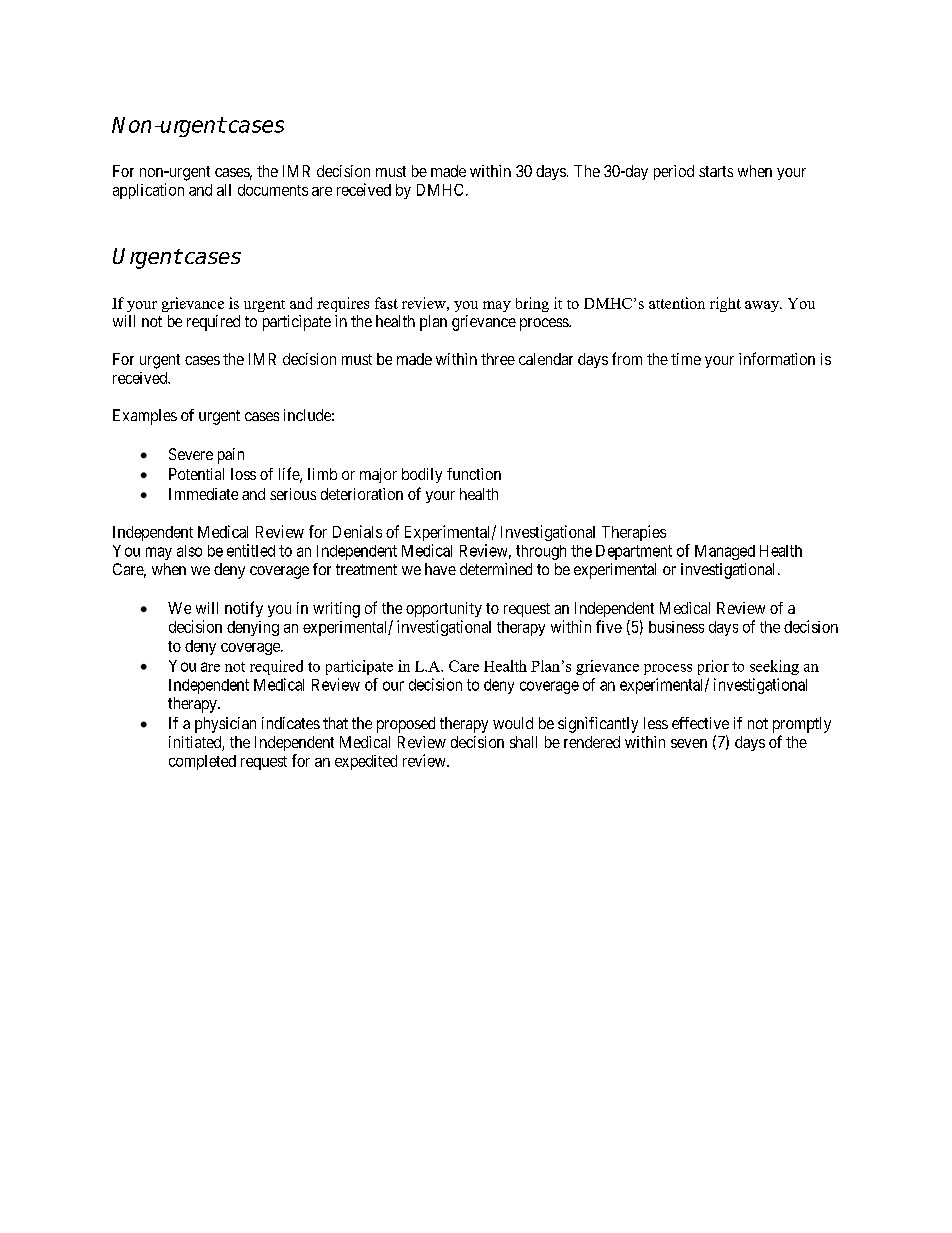 This screenshot has width=952, height=1233. What do you see at coordinates (716, 171) in the screenshot?
I see `starts` at bounding box center [716, 171].
